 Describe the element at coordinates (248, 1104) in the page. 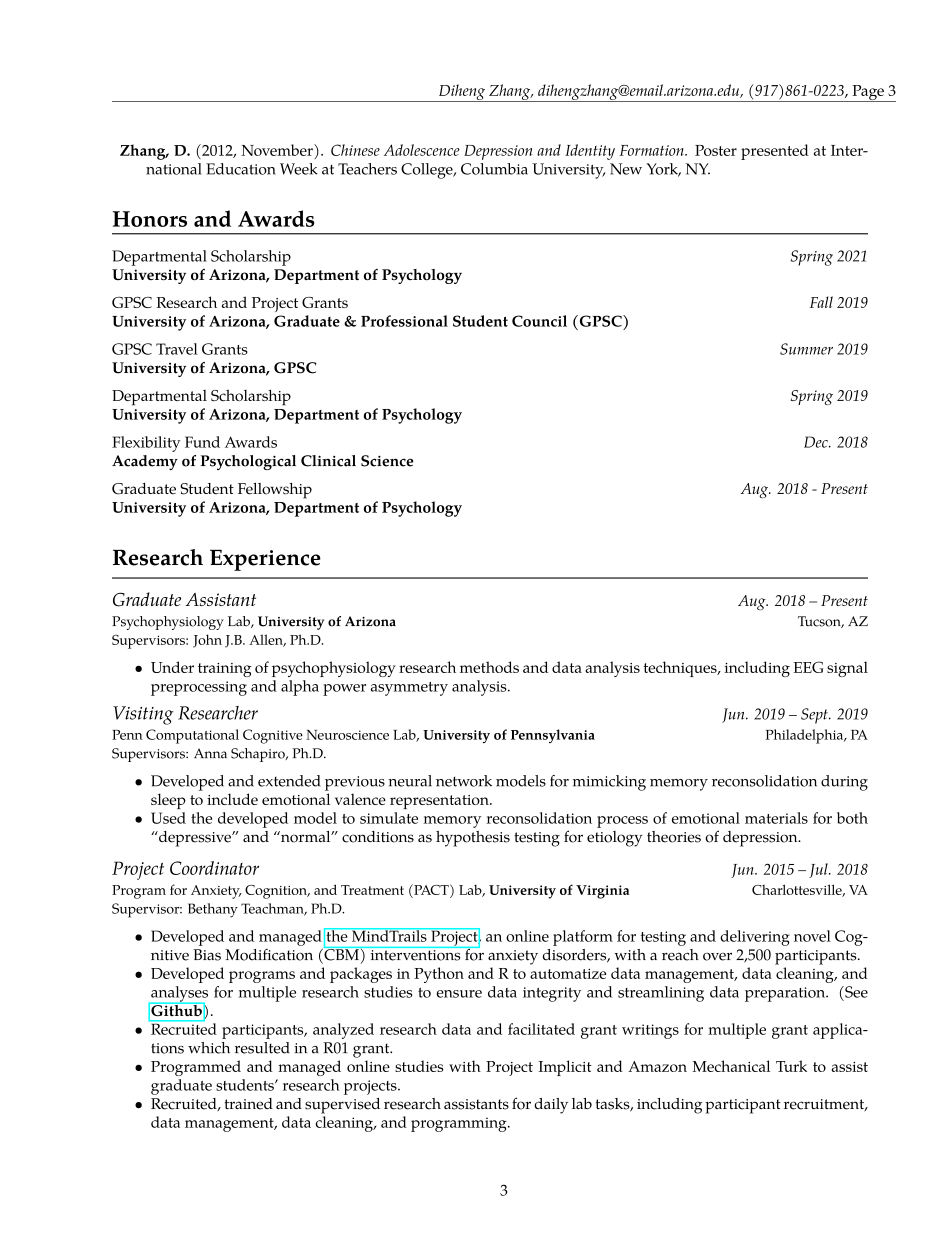

I see `trained` at that location.
